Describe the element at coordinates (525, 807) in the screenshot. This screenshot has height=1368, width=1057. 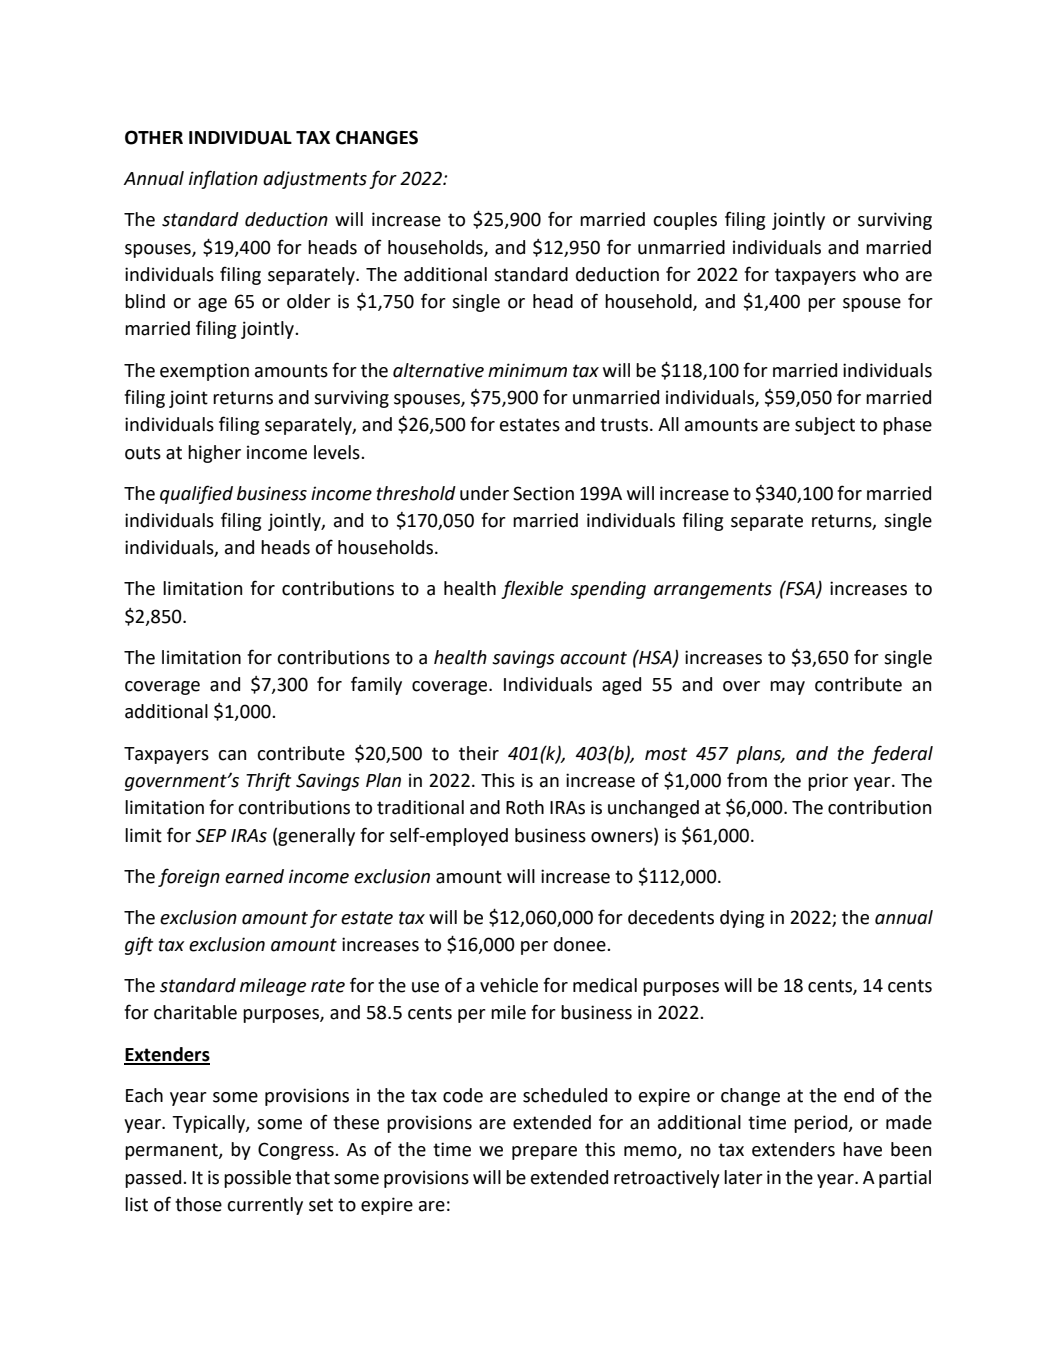
I see `Roth` at that location.
